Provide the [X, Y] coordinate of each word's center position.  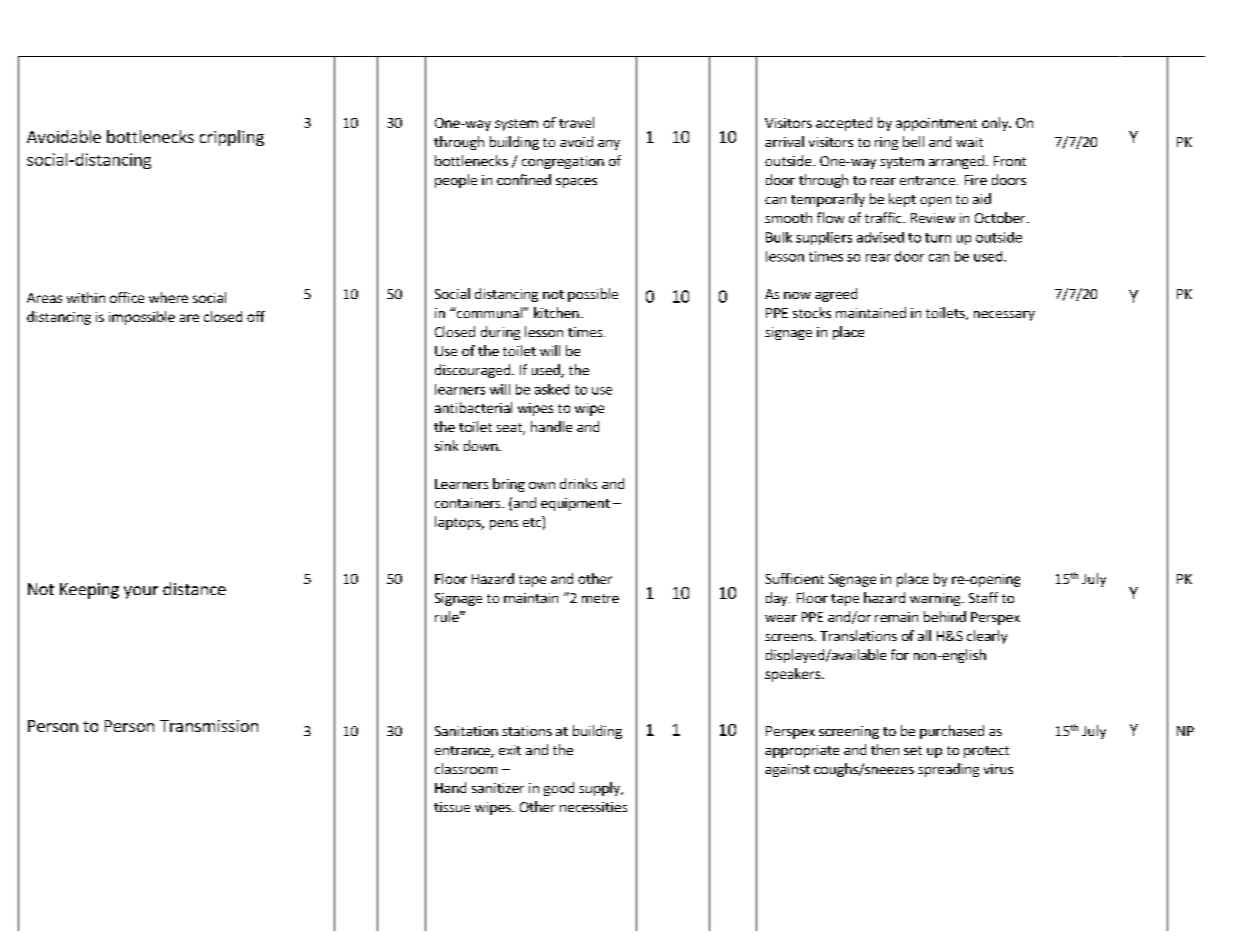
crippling [232, 138]
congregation [563, 162]
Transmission [209, 726]
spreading [948, 770]
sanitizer [498, 788]
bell [913, 141]
